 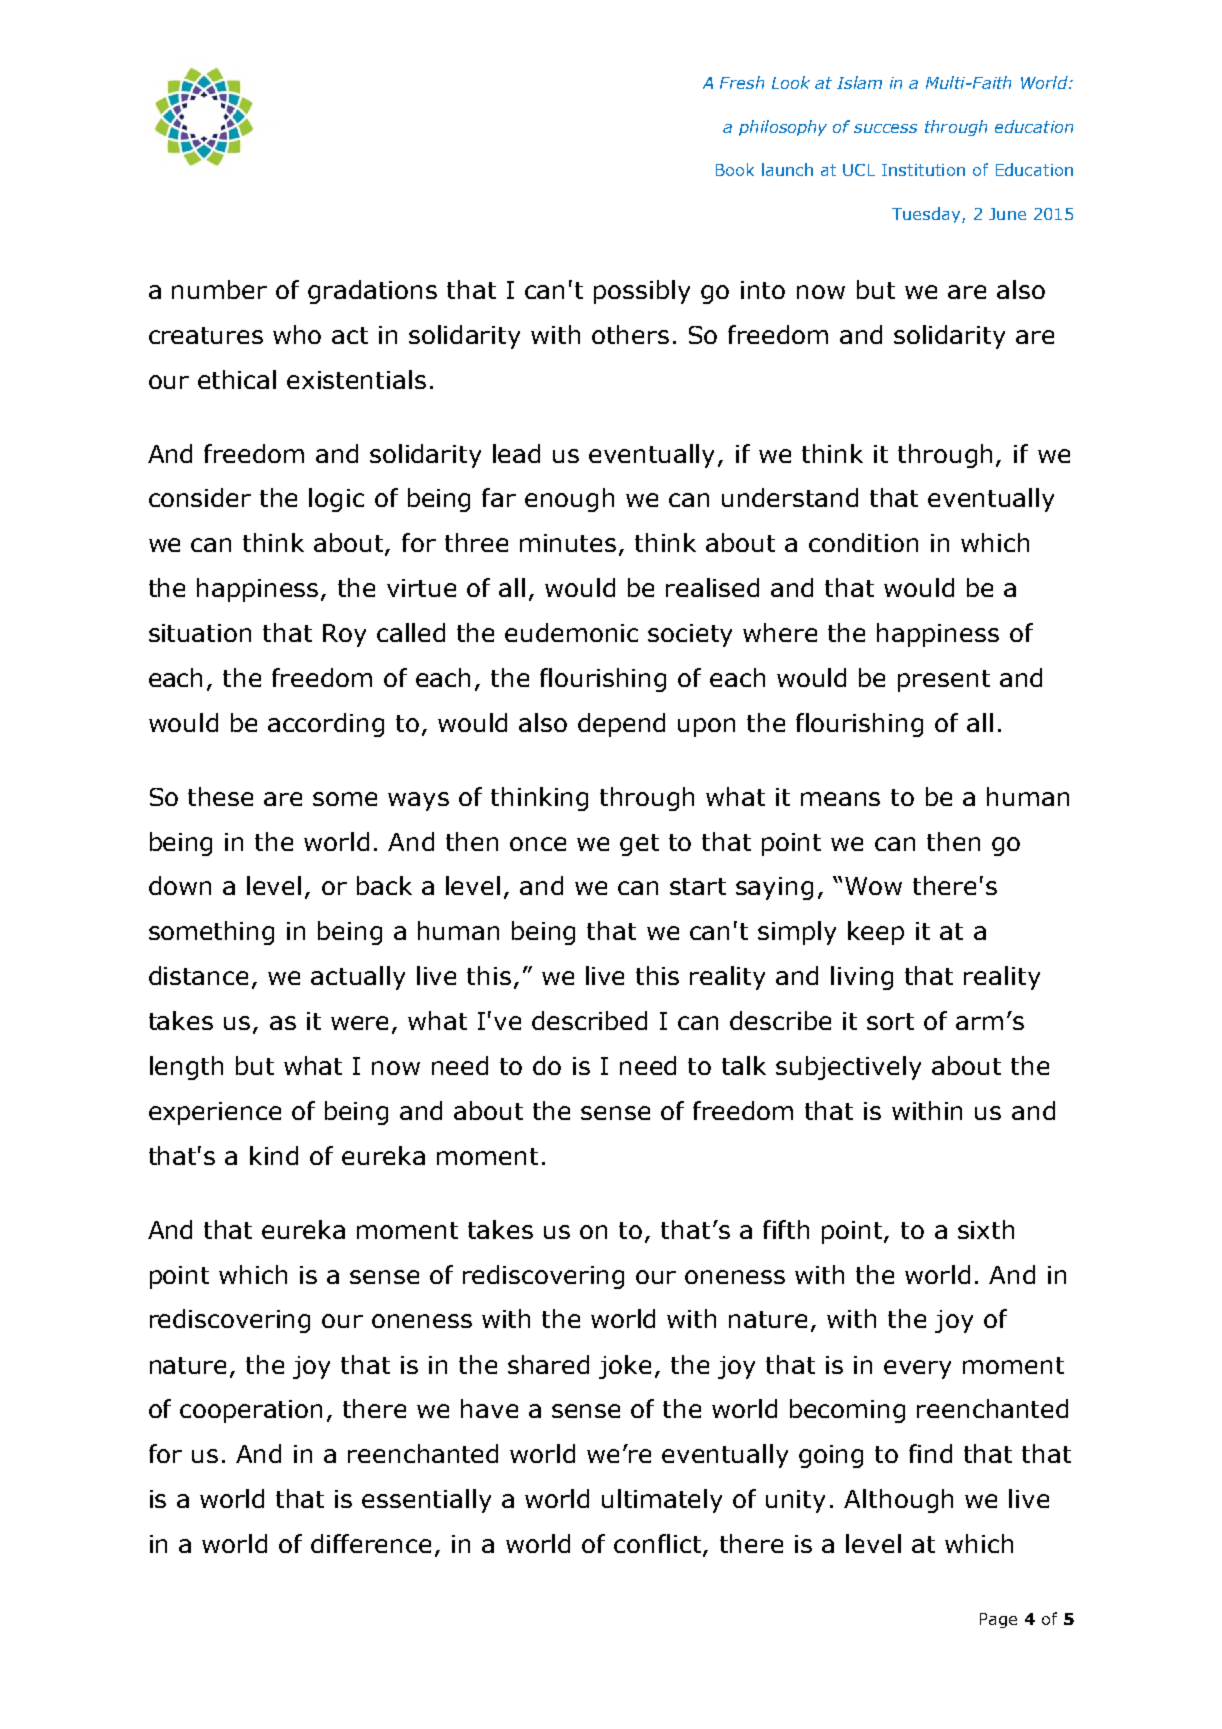 I want to click on get, so click(x=639, y=845).
